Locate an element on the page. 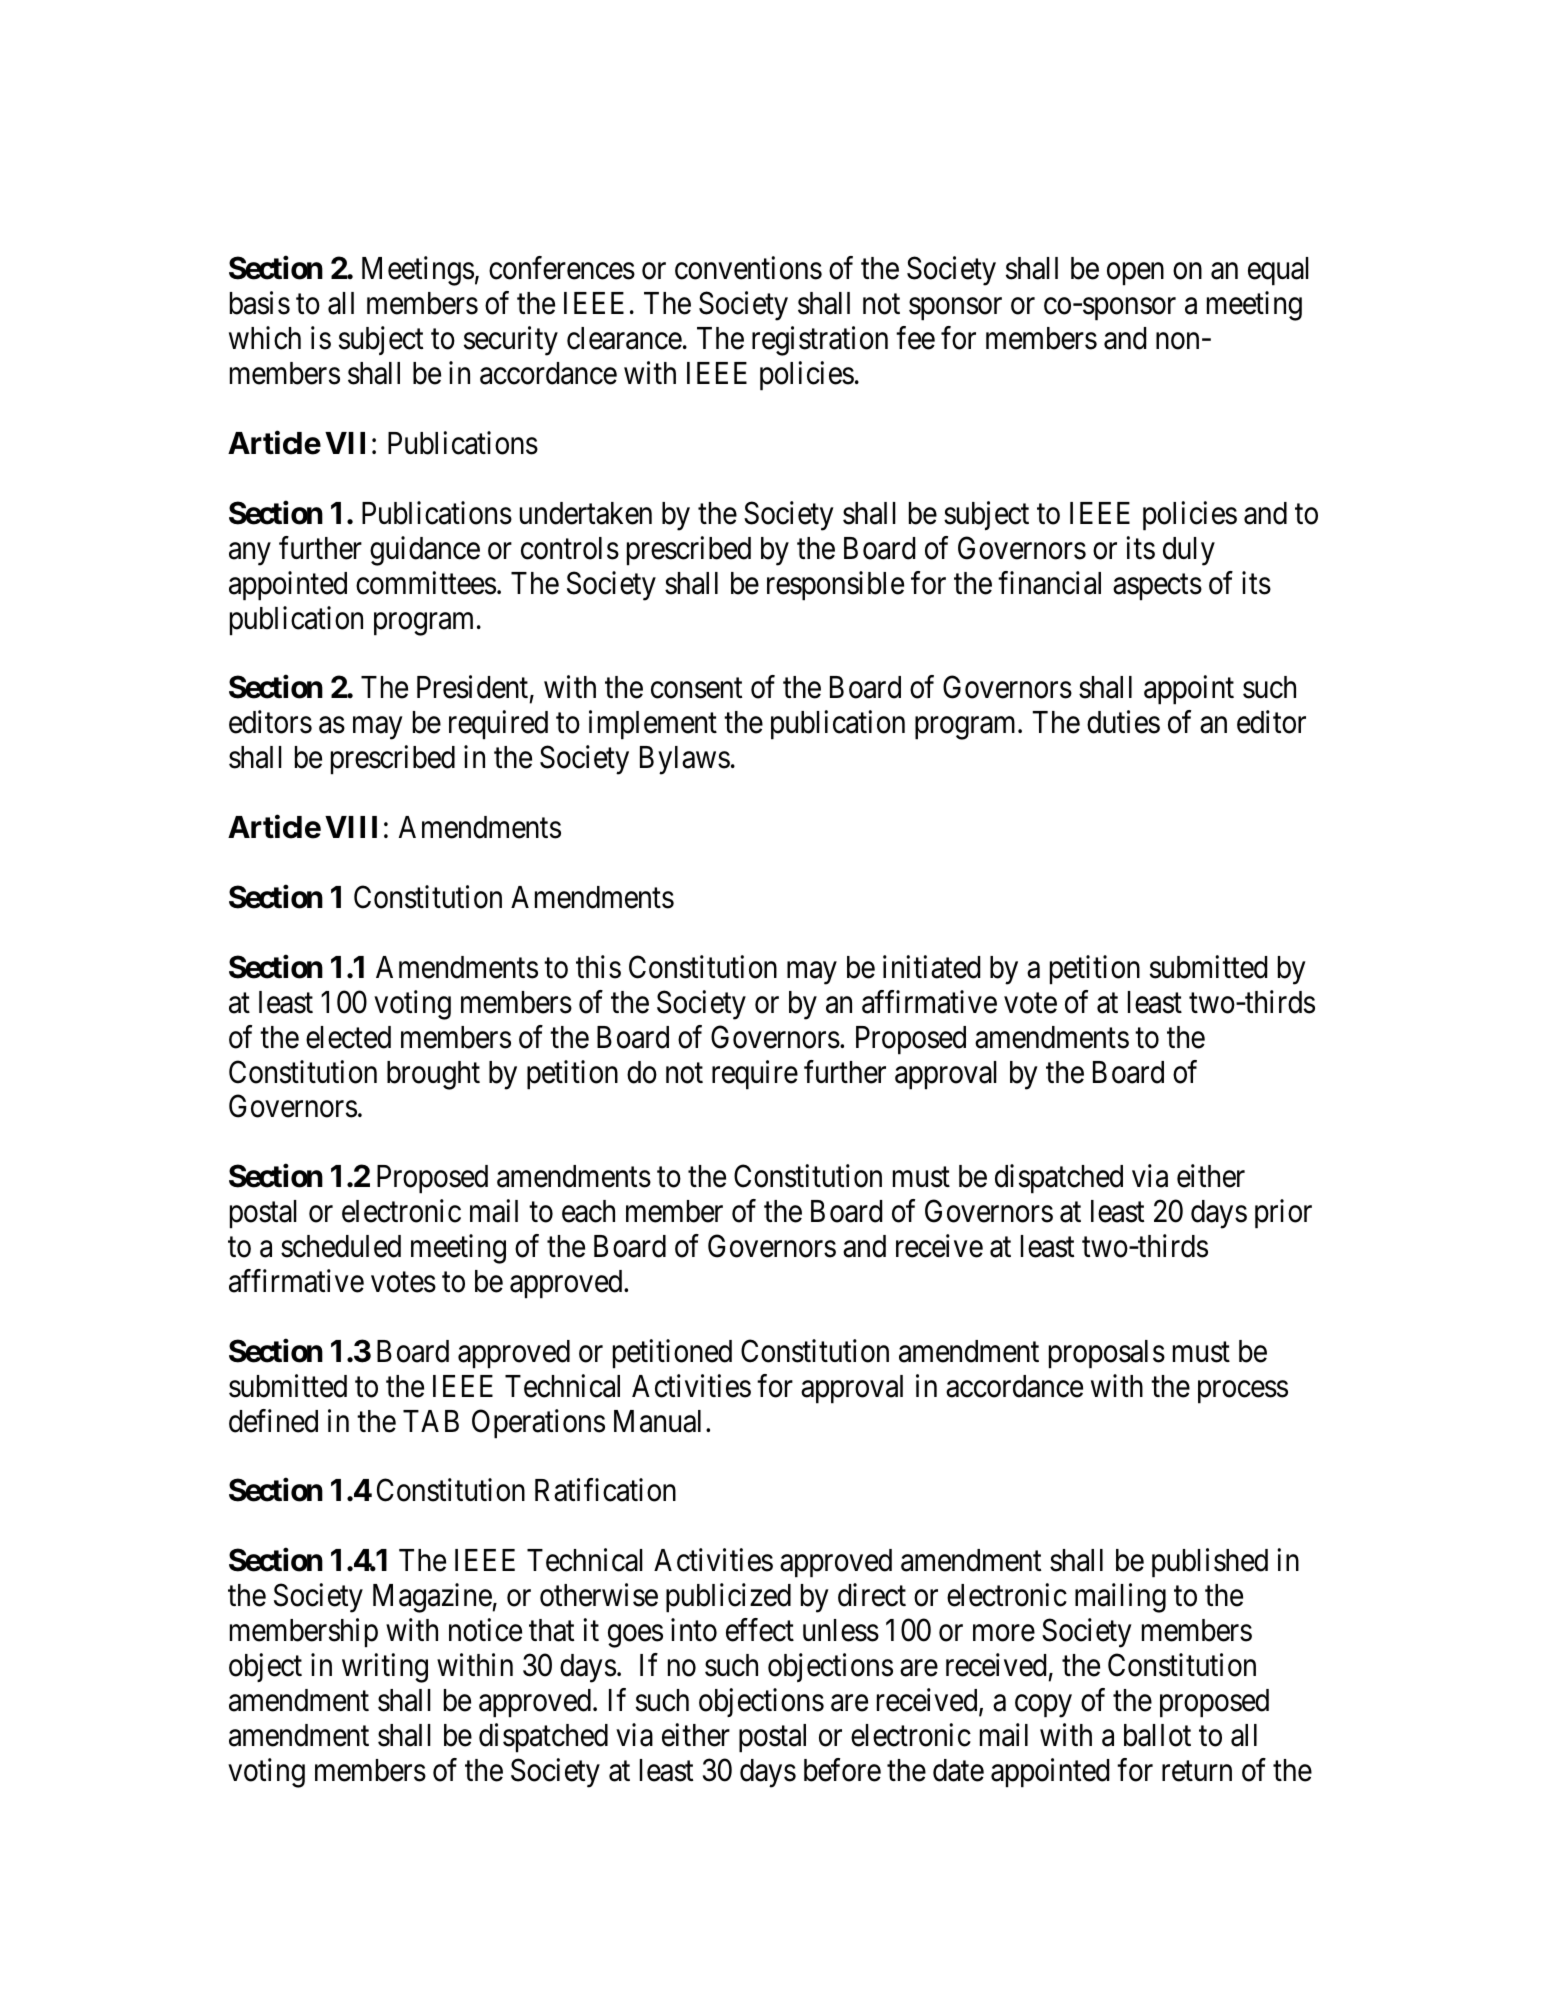  registration is located at coordinates (820, 341).
